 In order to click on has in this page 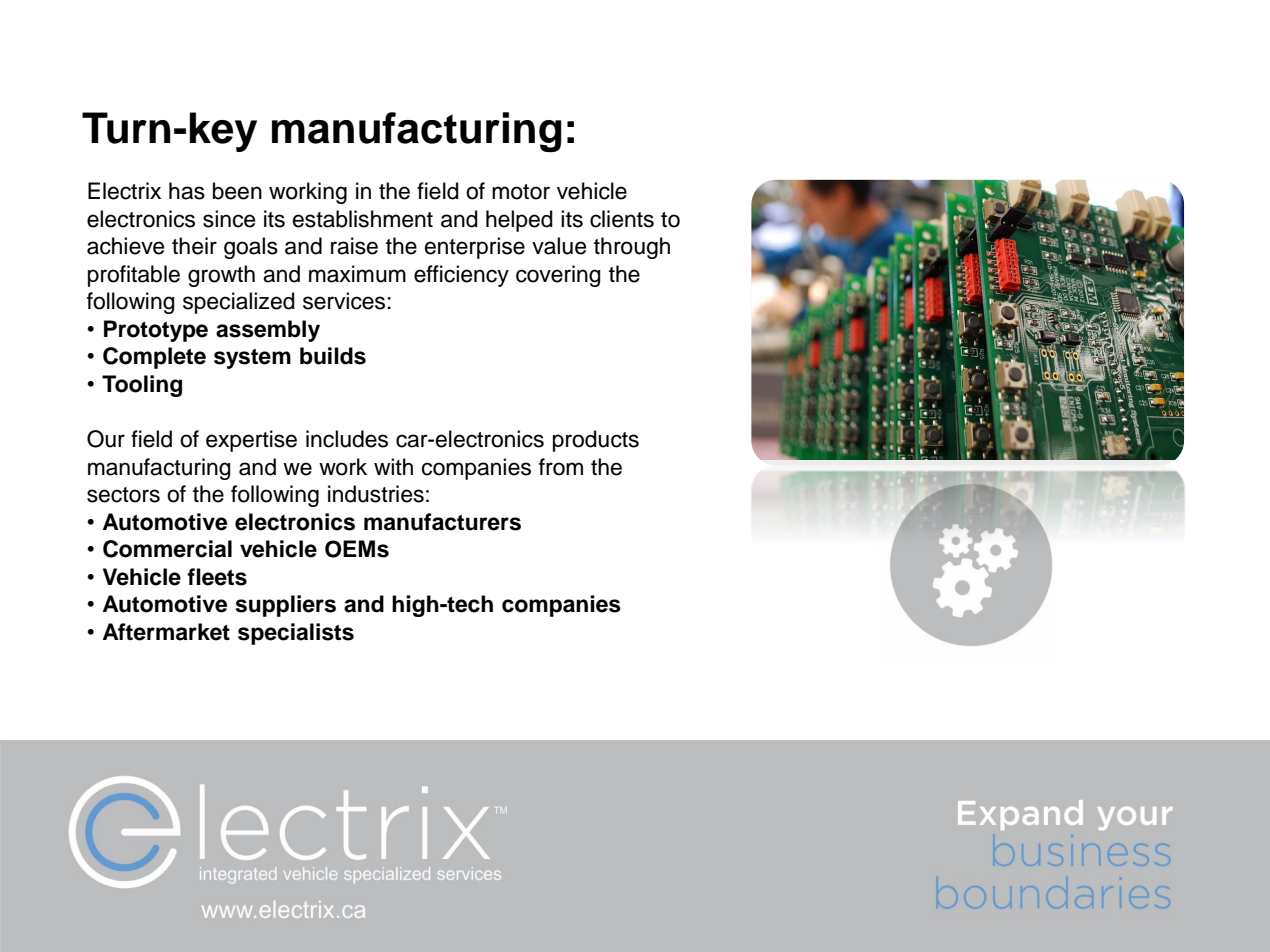, I will do `click(187, 191)`.
